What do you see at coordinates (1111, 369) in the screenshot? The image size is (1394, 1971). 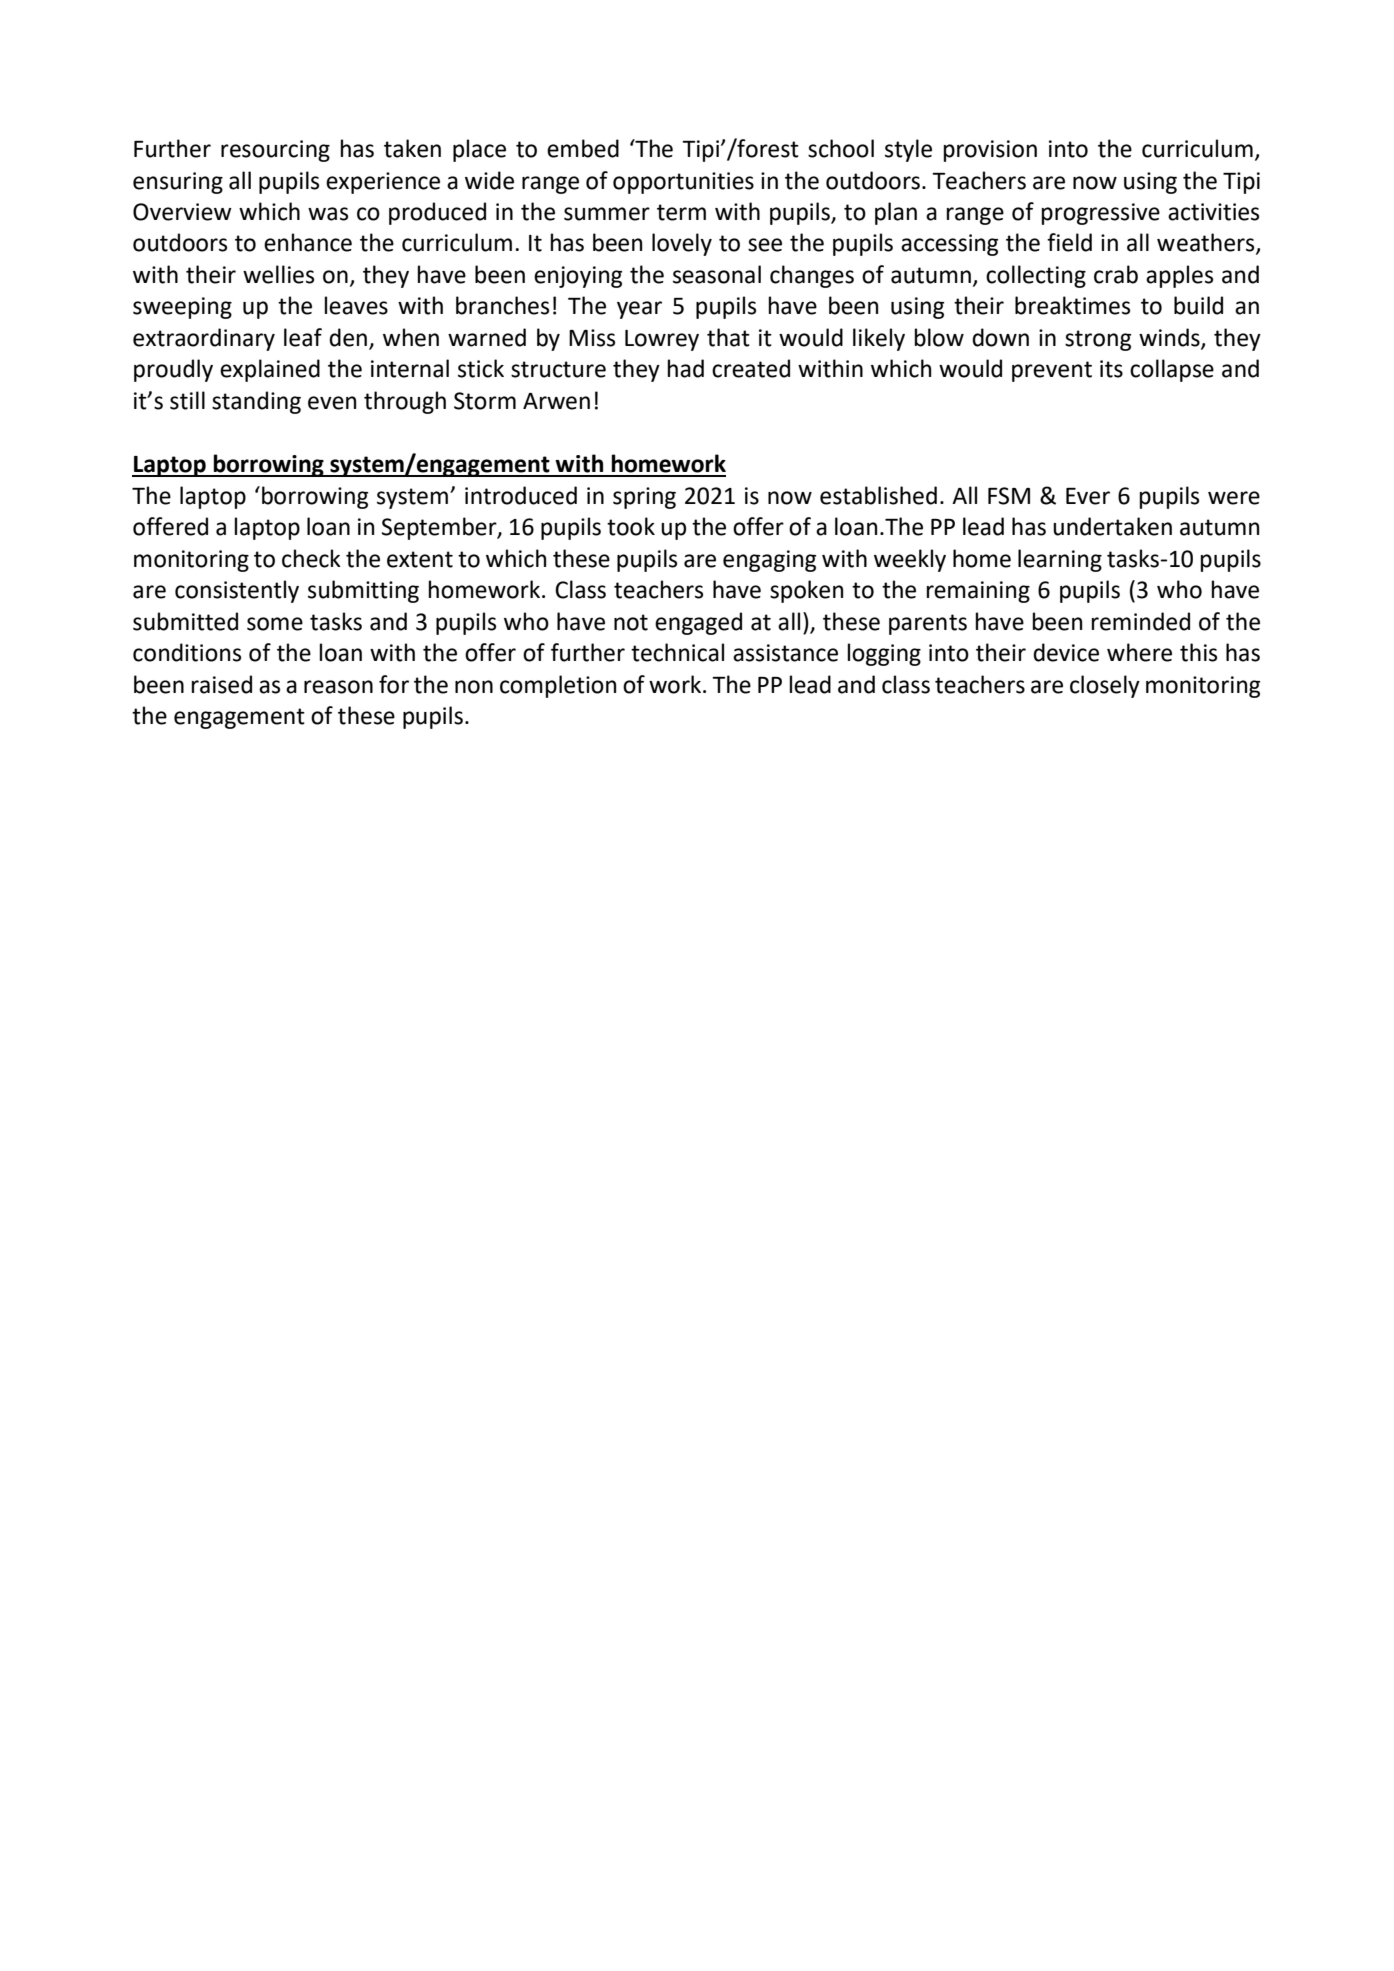 I see `its` at bounding box center [1111, 369].
